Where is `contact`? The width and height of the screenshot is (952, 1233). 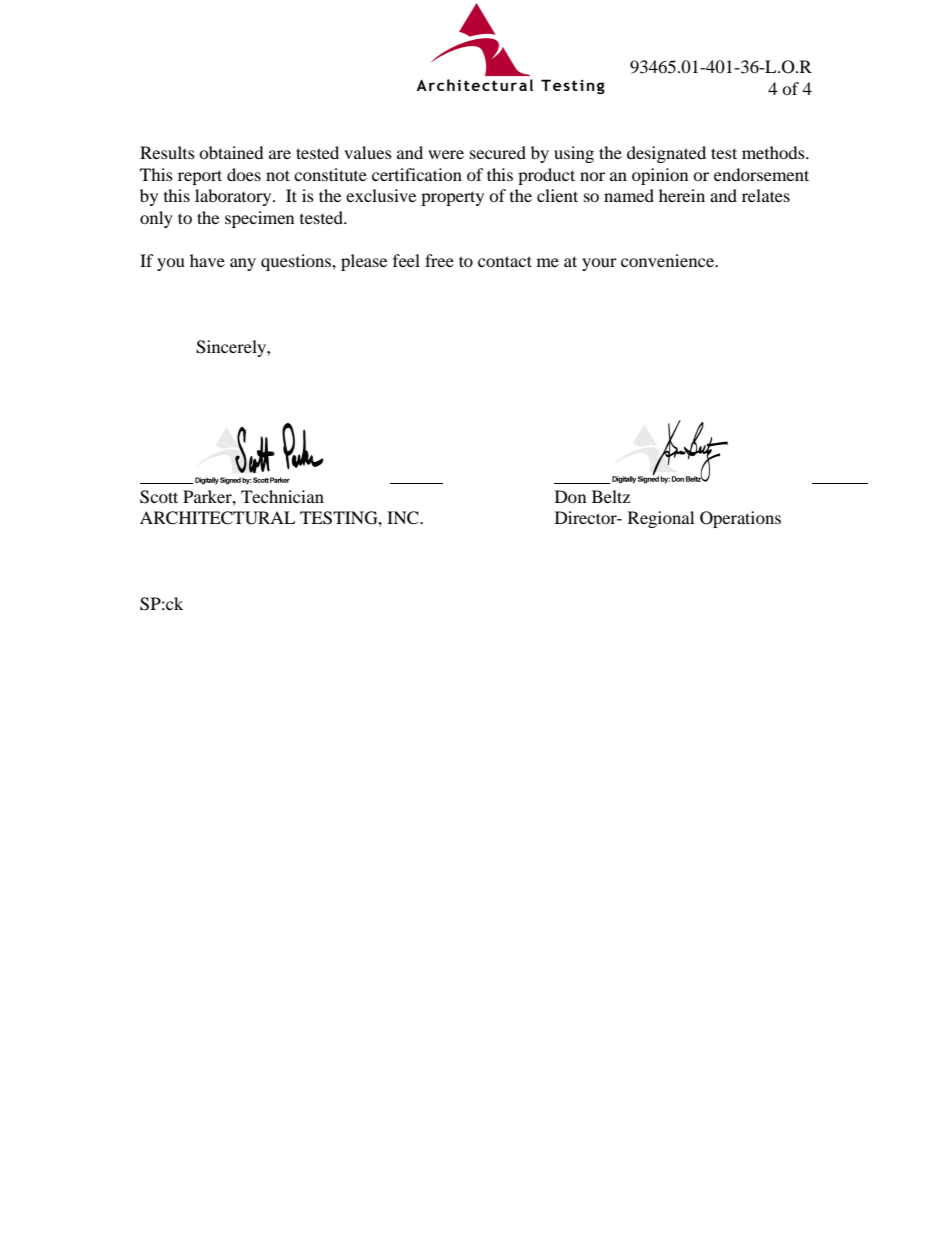 contact is located at coordinates (505, 261).
